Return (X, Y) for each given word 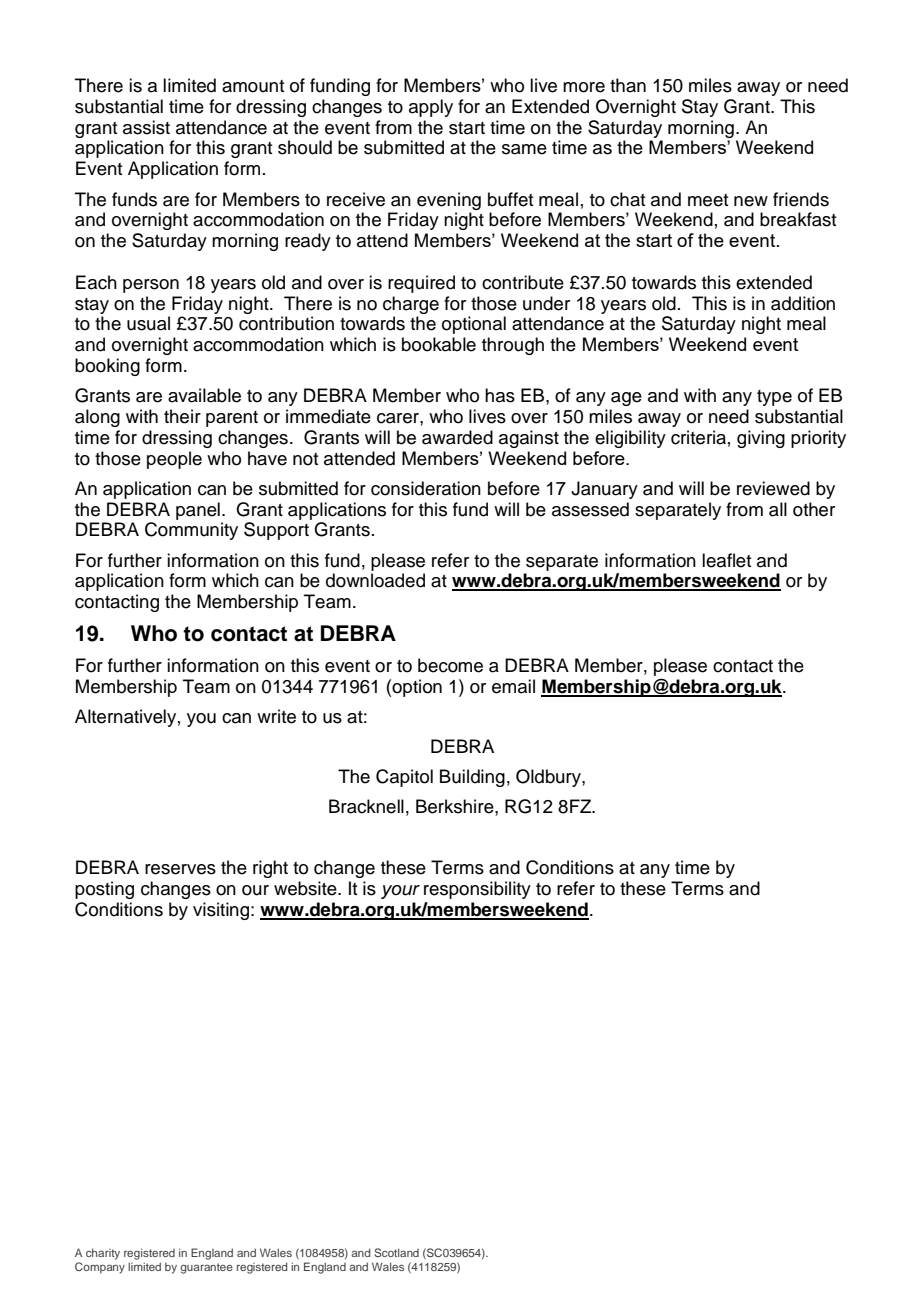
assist (146, 127)
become (450, 665)
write (276, 716)
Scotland (396, 1252)
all (778, 509)
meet (708, 200)
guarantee (206, 1268)
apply (431, 108)
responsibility (477, 890)
